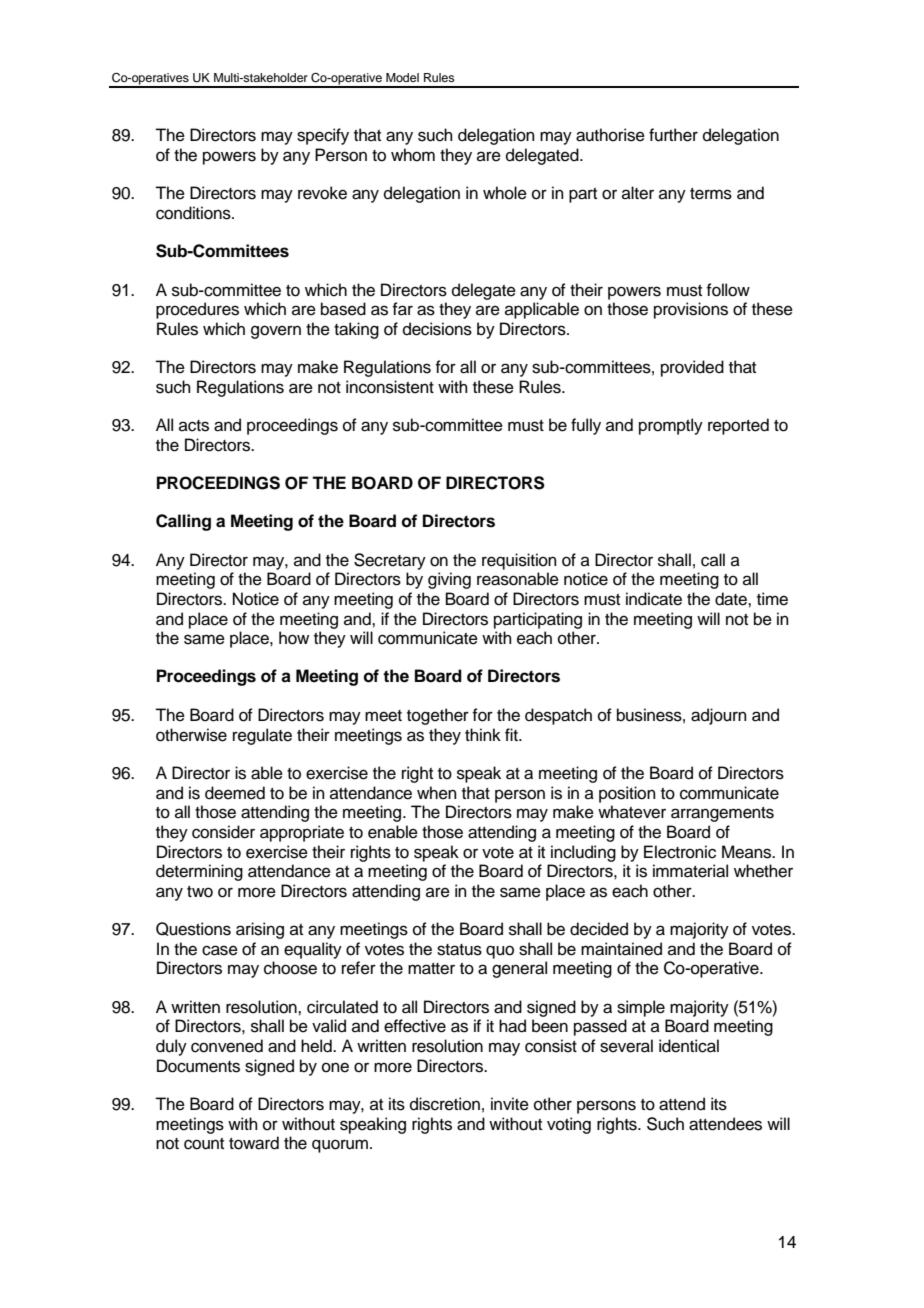 The image size is (924, 1308). What do you see at coordinates (437, 793) in the screenshot?
I see `when` at bounding box center [437, 793].
